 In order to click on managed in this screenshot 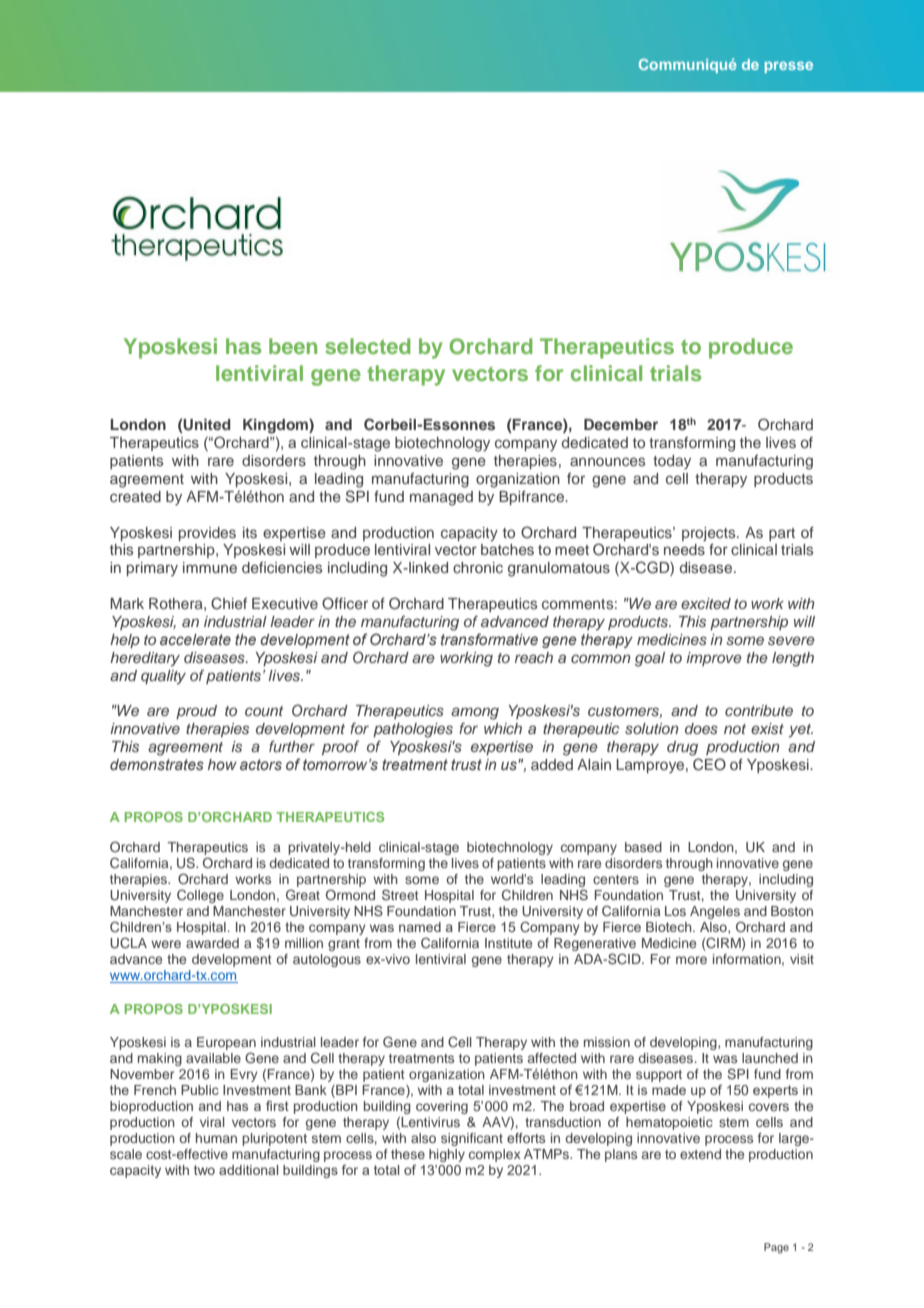, I will do `click(441, 498)`.
